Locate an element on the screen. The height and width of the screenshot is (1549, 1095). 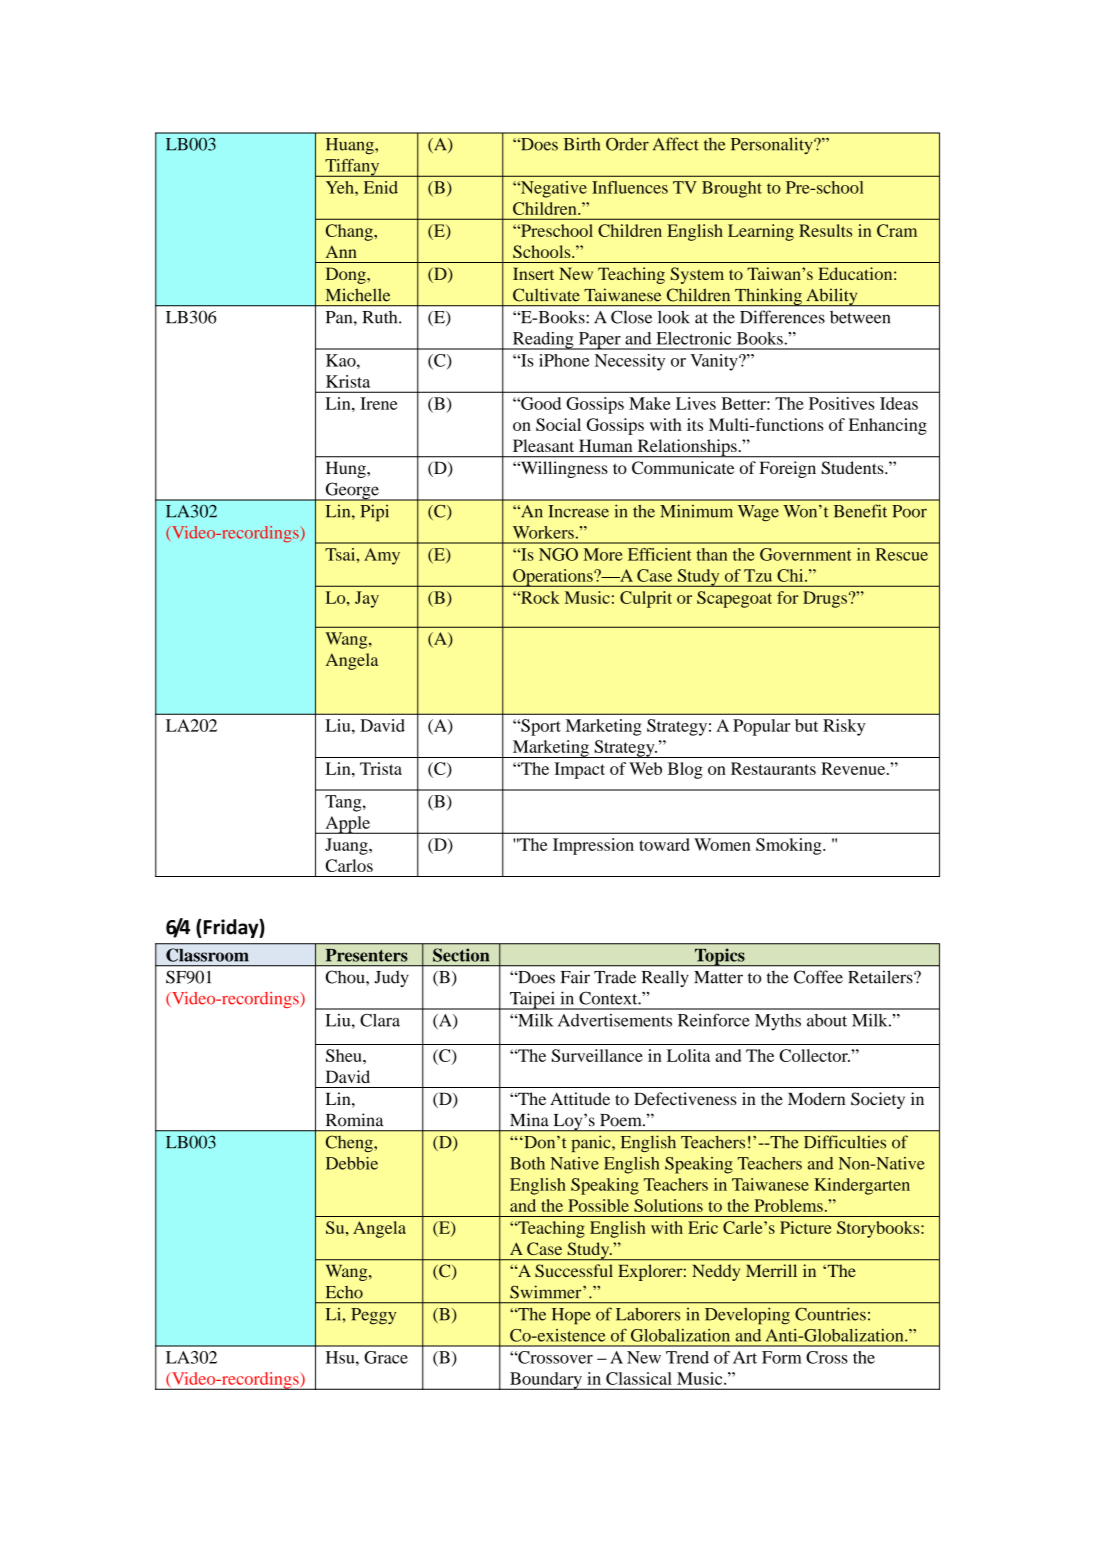
Results is located at coordinates (825, 230).
